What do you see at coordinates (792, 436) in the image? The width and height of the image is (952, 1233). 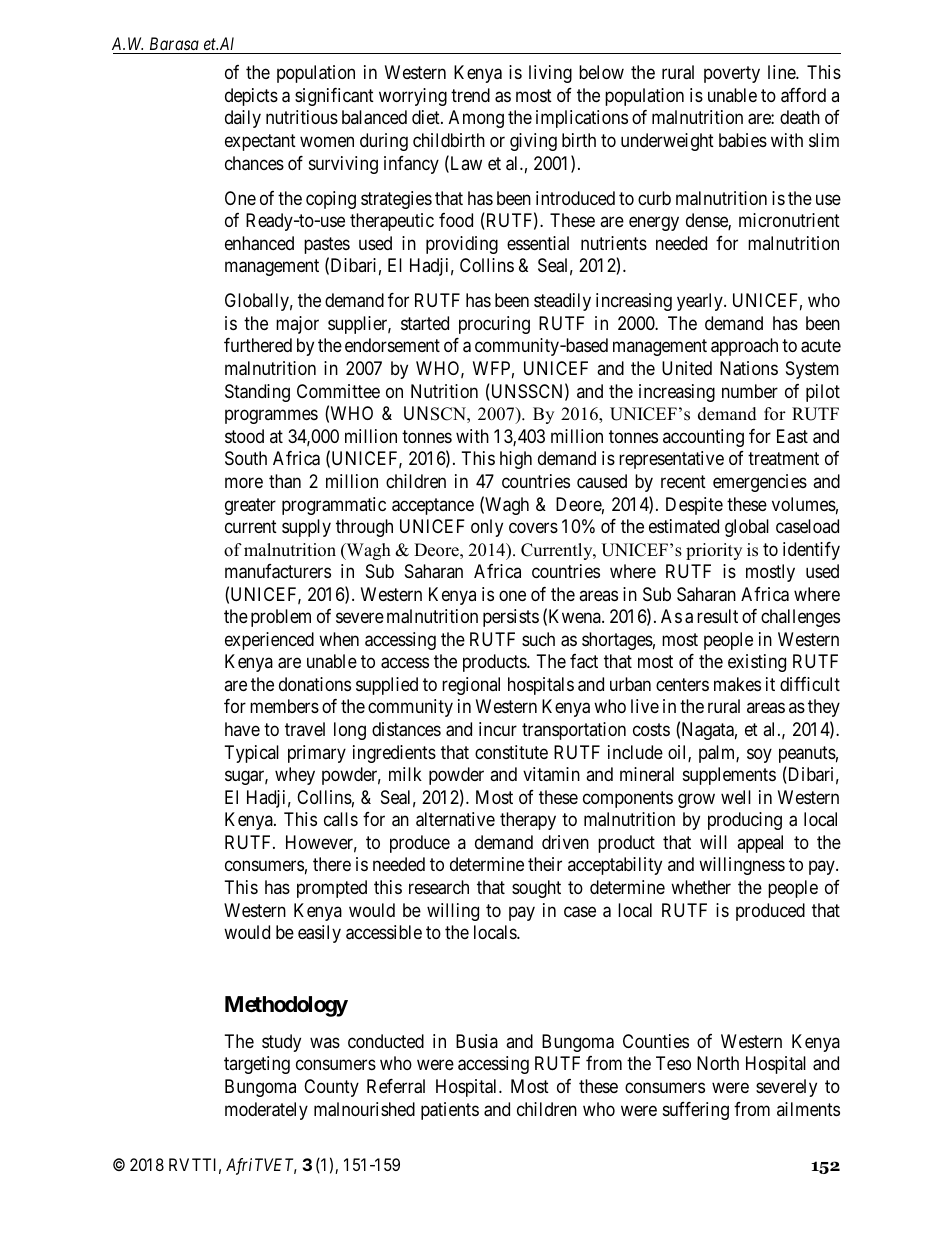 I see `East` at bounding box center [792, 436].
